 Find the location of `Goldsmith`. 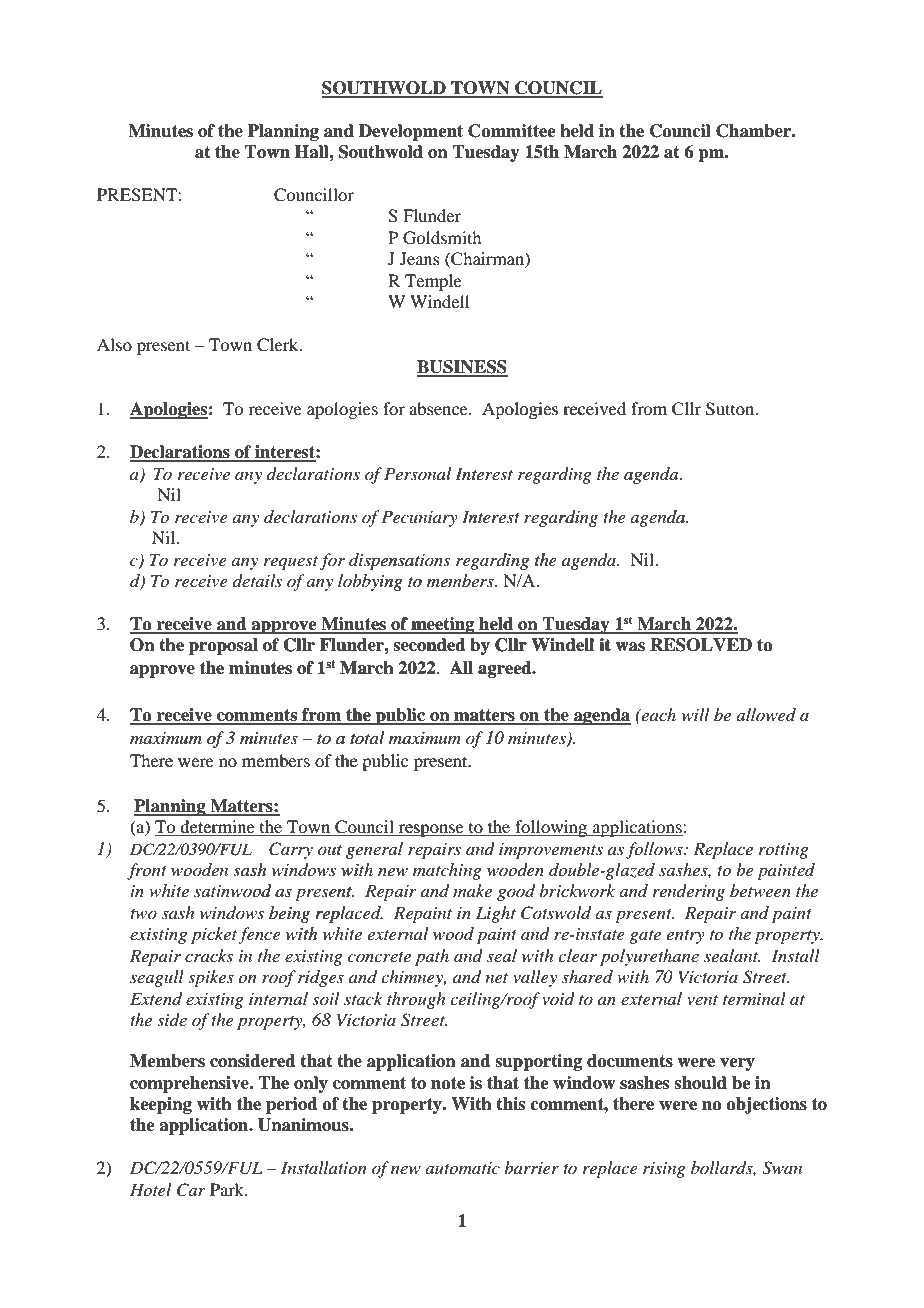

Goldsmith is located at coordinates (442, 238).
